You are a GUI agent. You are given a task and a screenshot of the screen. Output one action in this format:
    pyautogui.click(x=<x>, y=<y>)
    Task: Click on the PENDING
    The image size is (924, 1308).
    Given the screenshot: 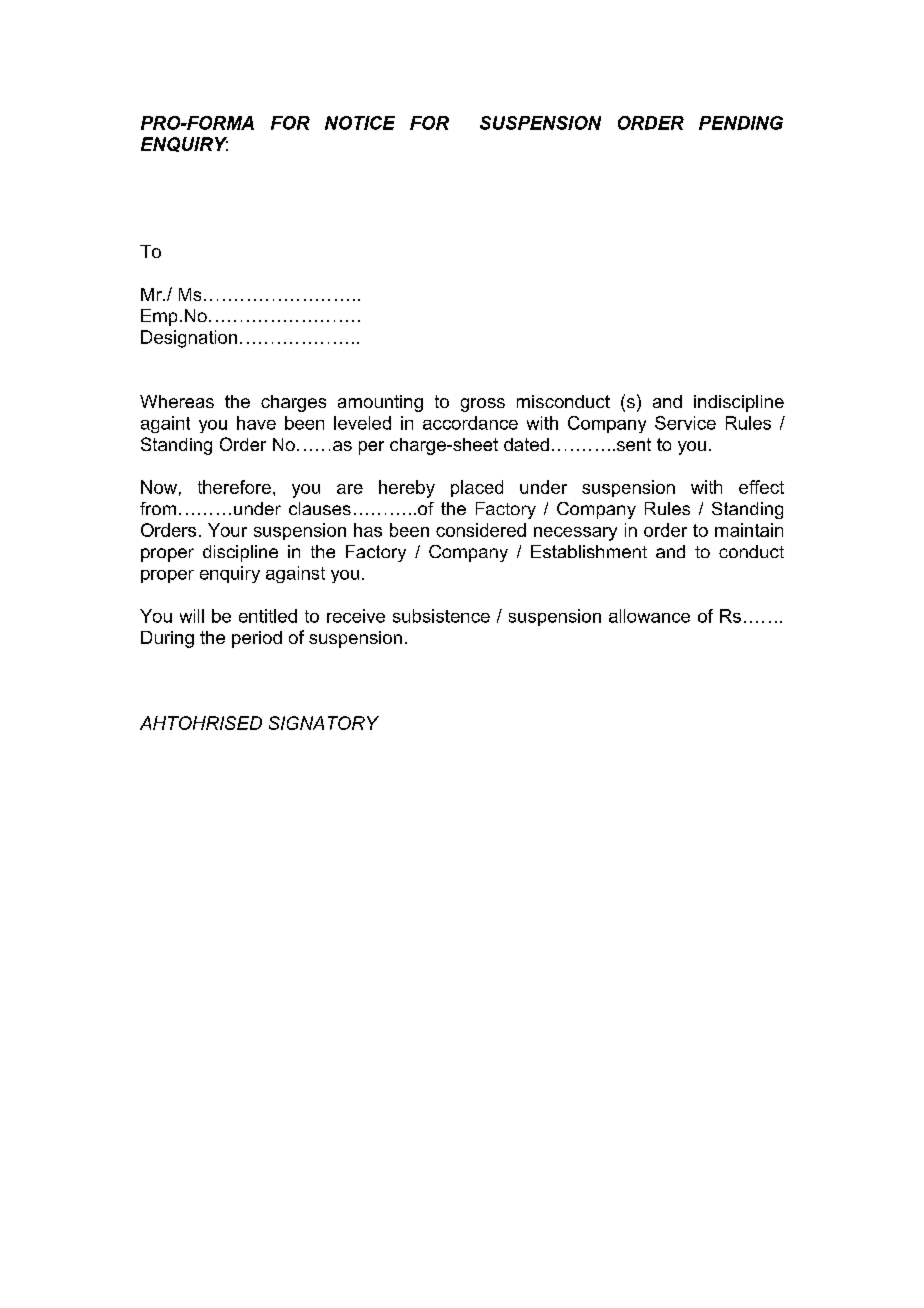 What is the action you would take?
    pyautogui.click(x=741, y=123)
